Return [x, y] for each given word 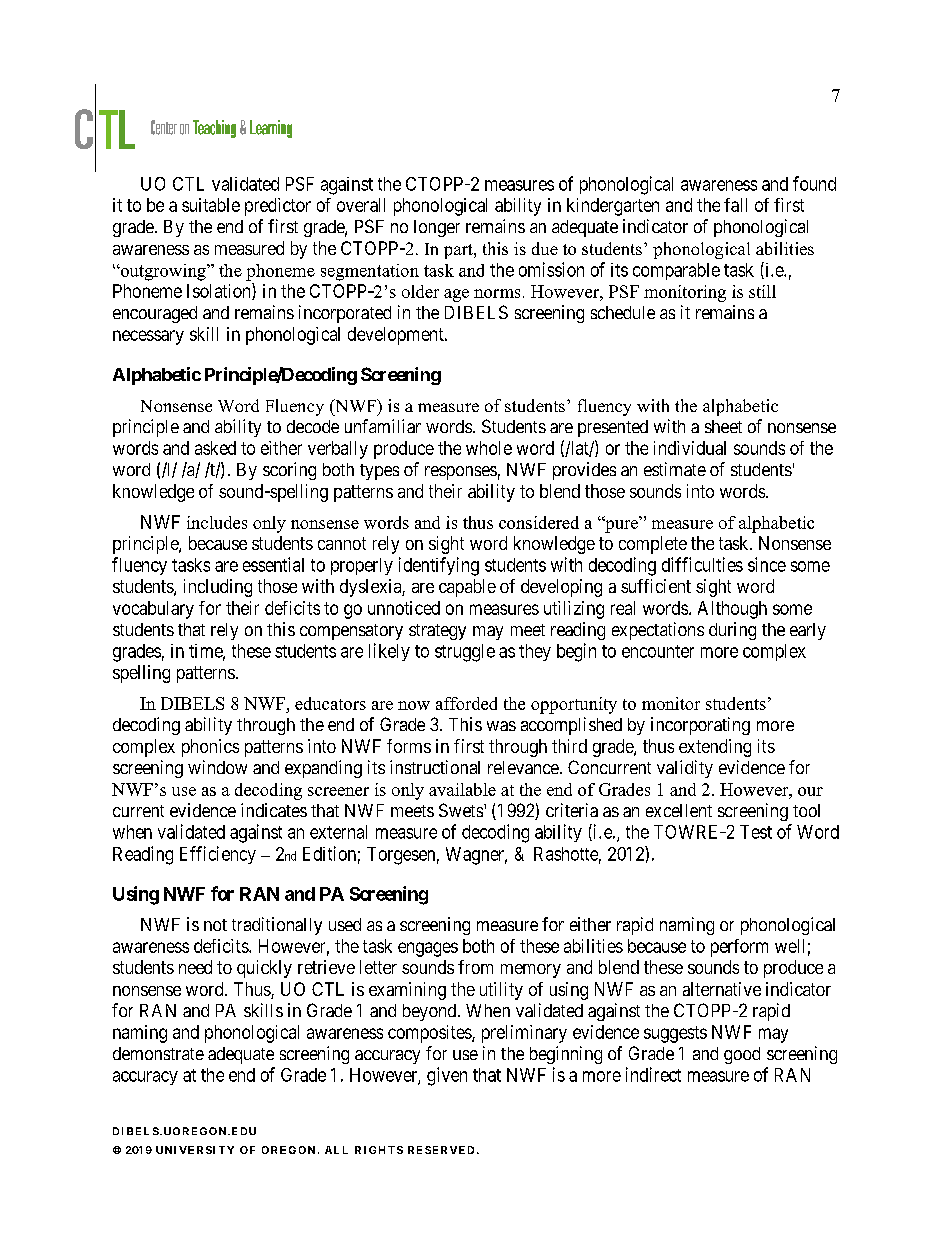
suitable [211, 205]
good [742, 1055]
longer [437, 228]
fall [735, 205]
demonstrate [158, 1053]
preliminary [524, 1034]
